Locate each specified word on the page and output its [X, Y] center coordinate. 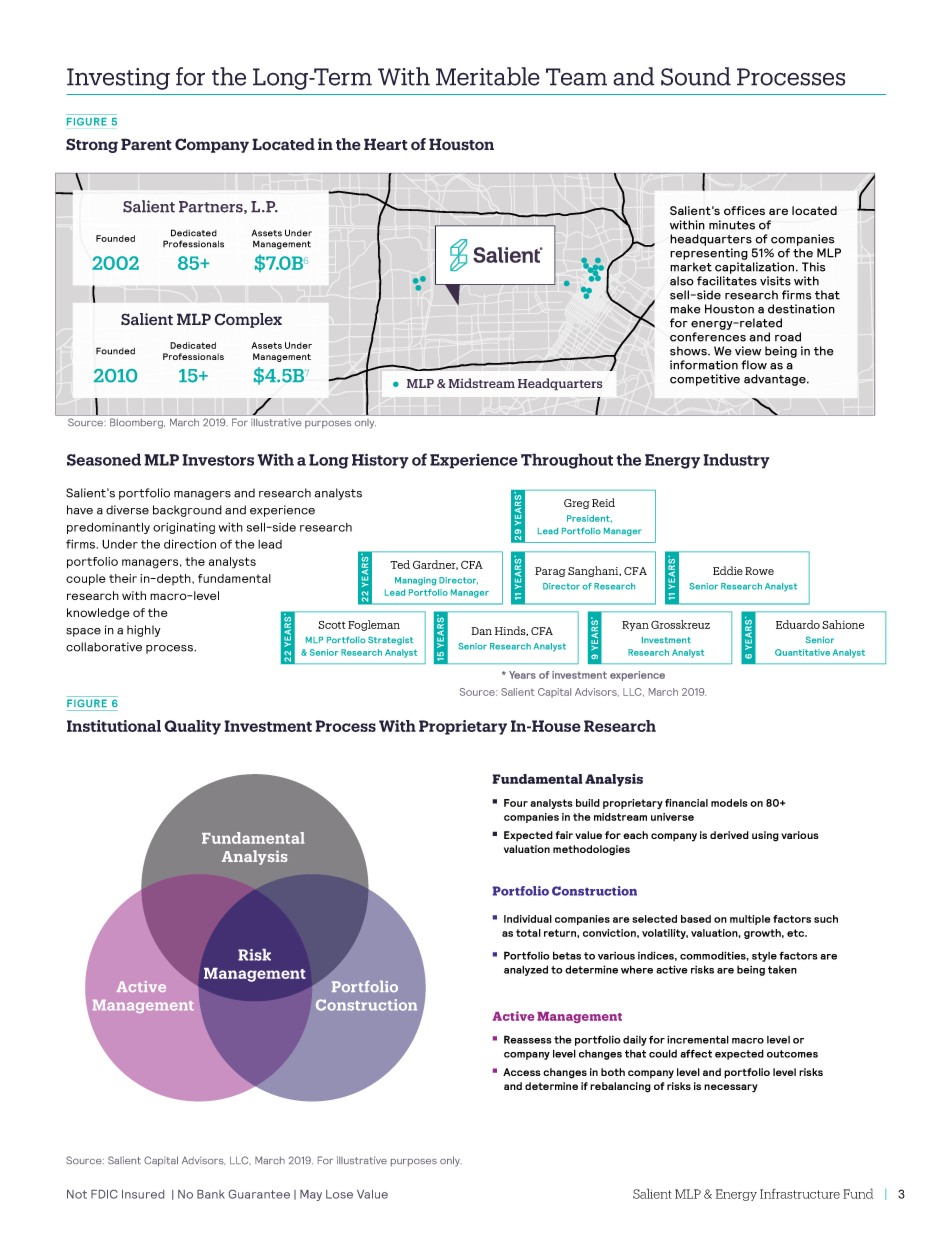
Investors [218, 460]
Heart [386, 144]
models [729, 803]
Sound [696, 76]
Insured [143, 1194]
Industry [736, 461]
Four [516, 803]
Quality [192, 727]
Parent [146, 144]
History [380, 461]
